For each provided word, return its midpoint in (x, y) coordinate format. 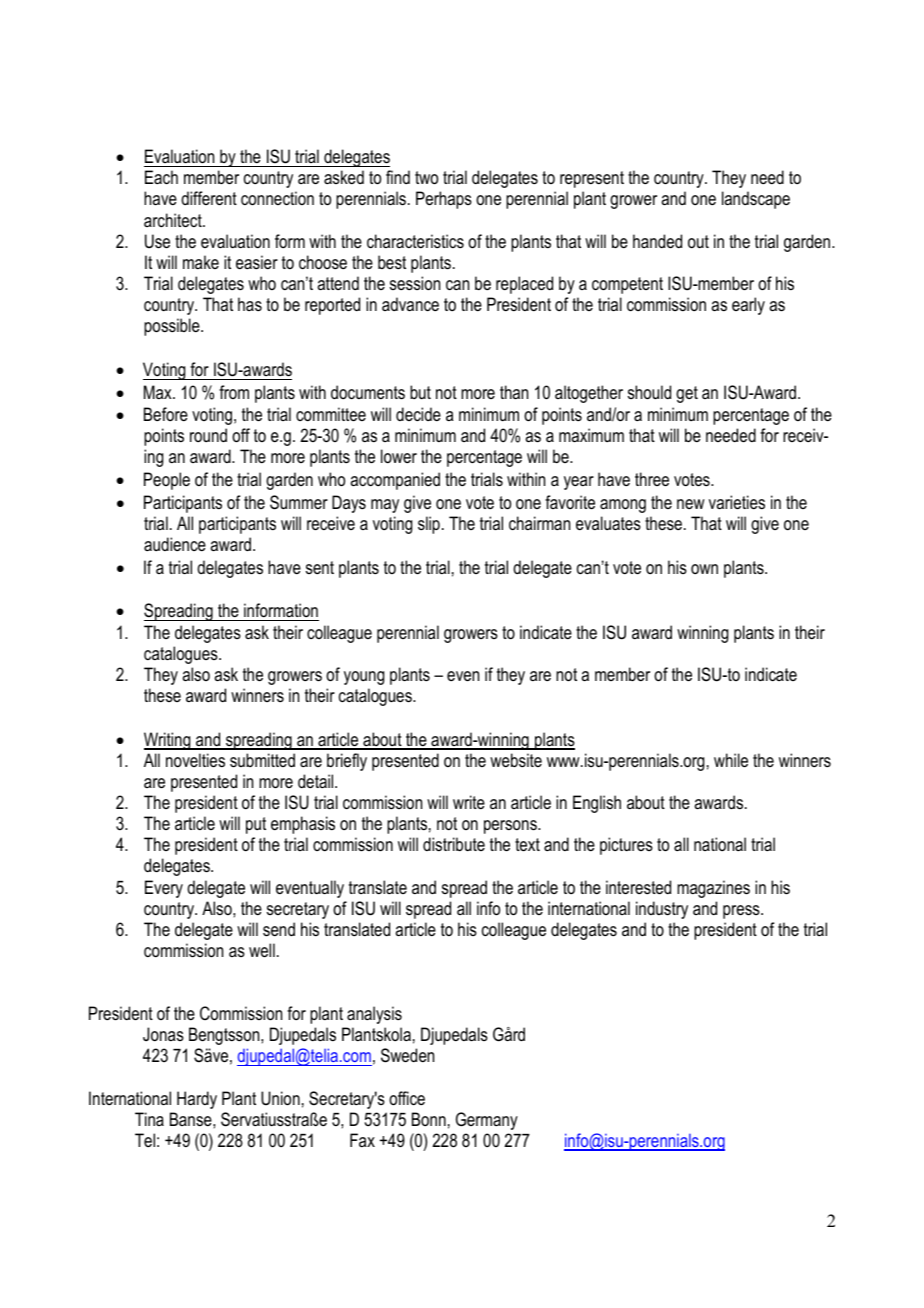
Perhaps (444, 200)
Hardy (197, 1100)
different (209, 198)
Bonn (429, 1119)
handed (657, 241)
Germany (487, 1121)
